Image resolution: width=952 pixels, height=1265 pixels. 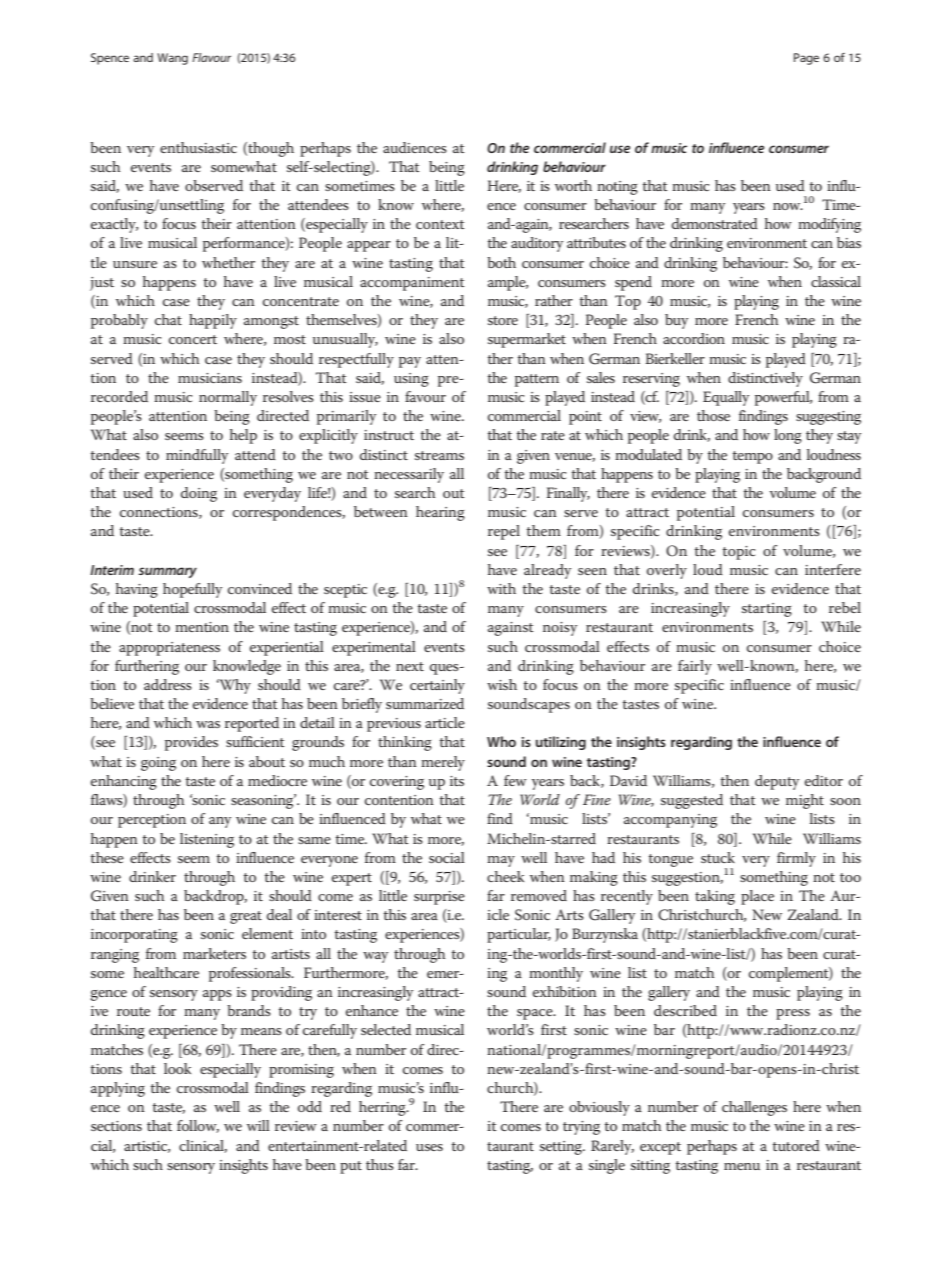 What do you see at coordinates (429, 1147) in the document?
I see `uses` at bounding box center [429, 1147].
